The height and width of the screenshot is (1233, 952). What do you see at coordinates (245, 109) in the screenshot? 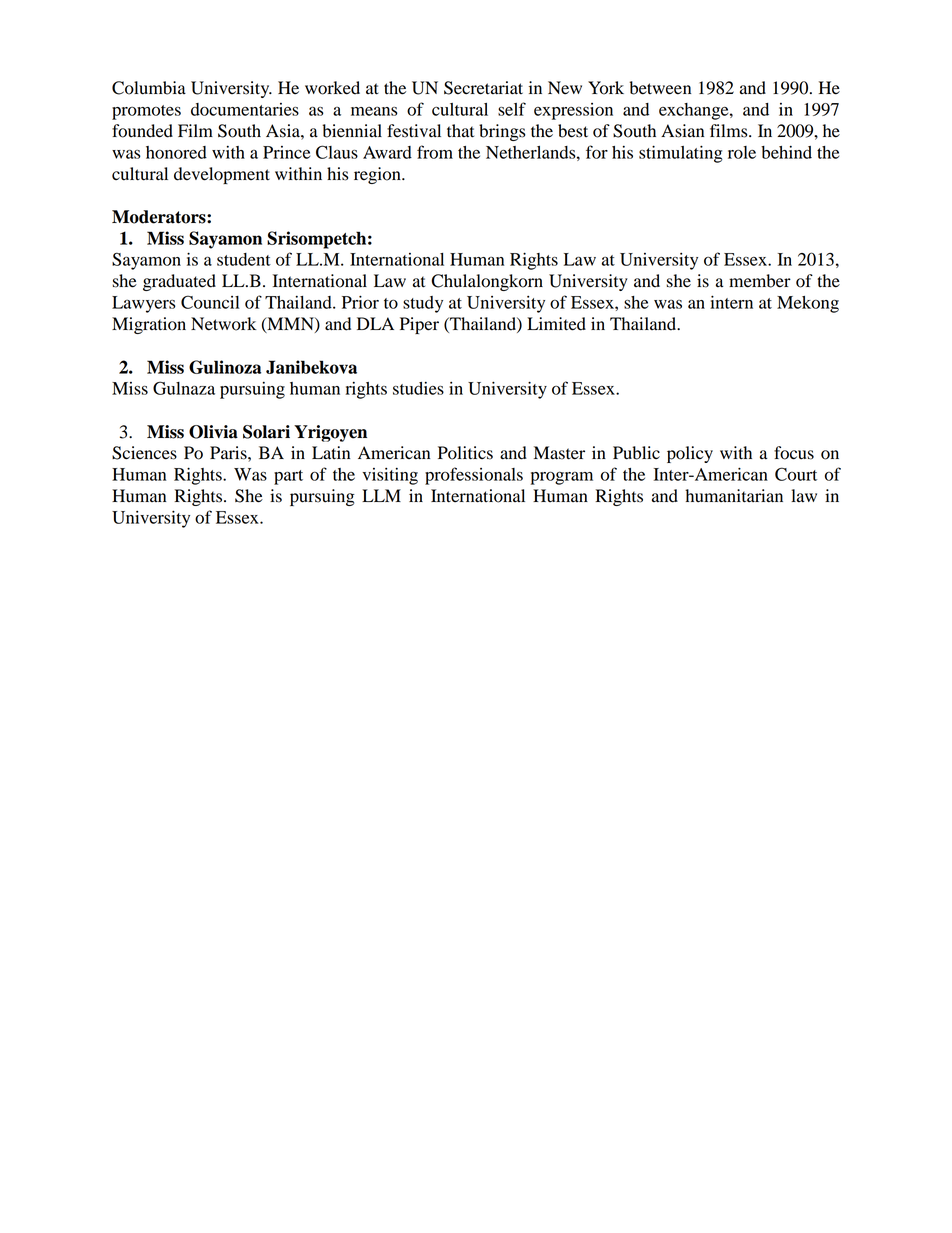
I see `documentaries` at bounding box center [245, 109].
